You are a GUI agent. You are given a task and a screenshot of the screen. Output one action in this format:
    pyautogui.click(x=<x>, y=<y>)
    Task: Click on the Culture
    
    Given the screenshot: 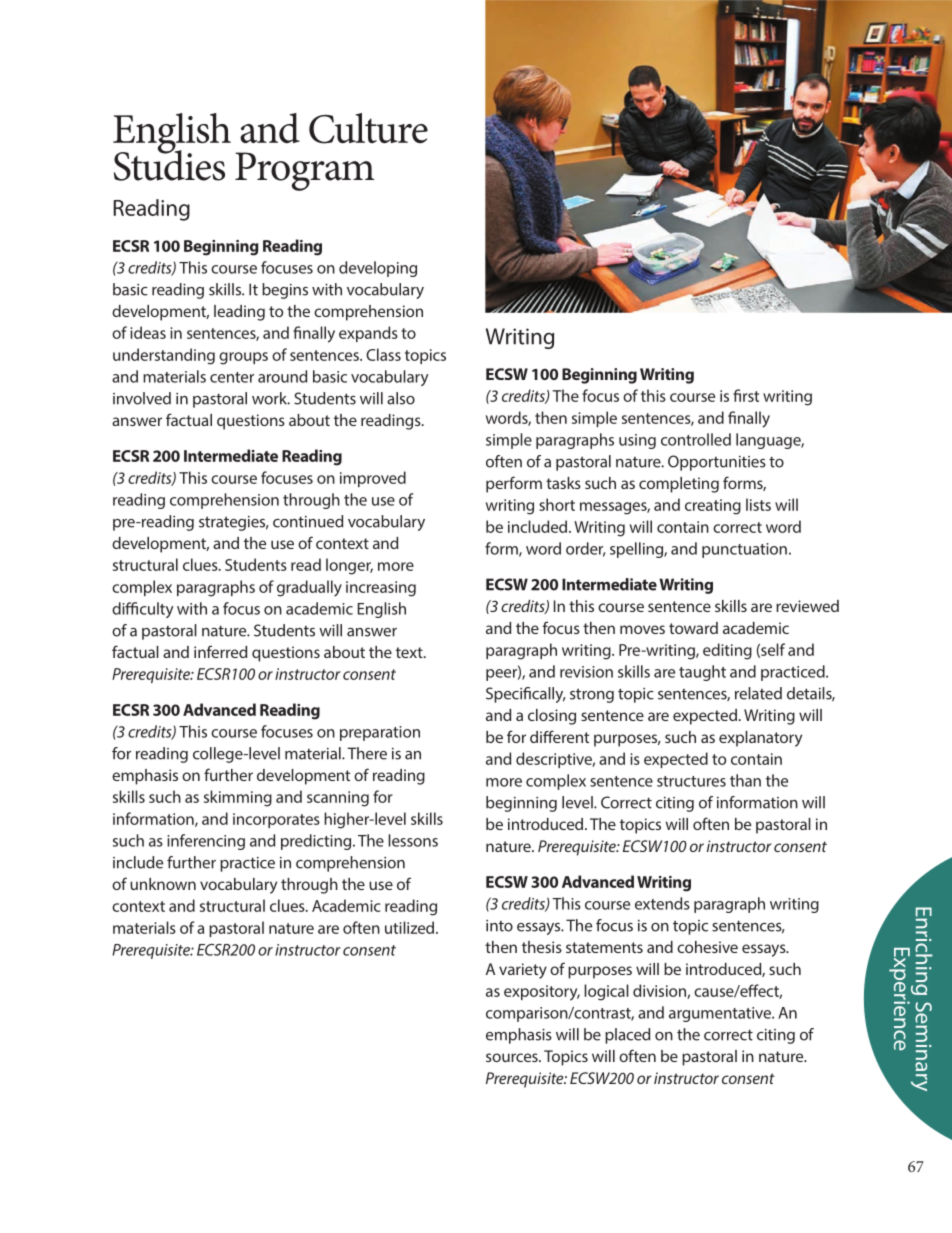 What is the action you would take?
    pyautogui.click(x=368, y=128)
